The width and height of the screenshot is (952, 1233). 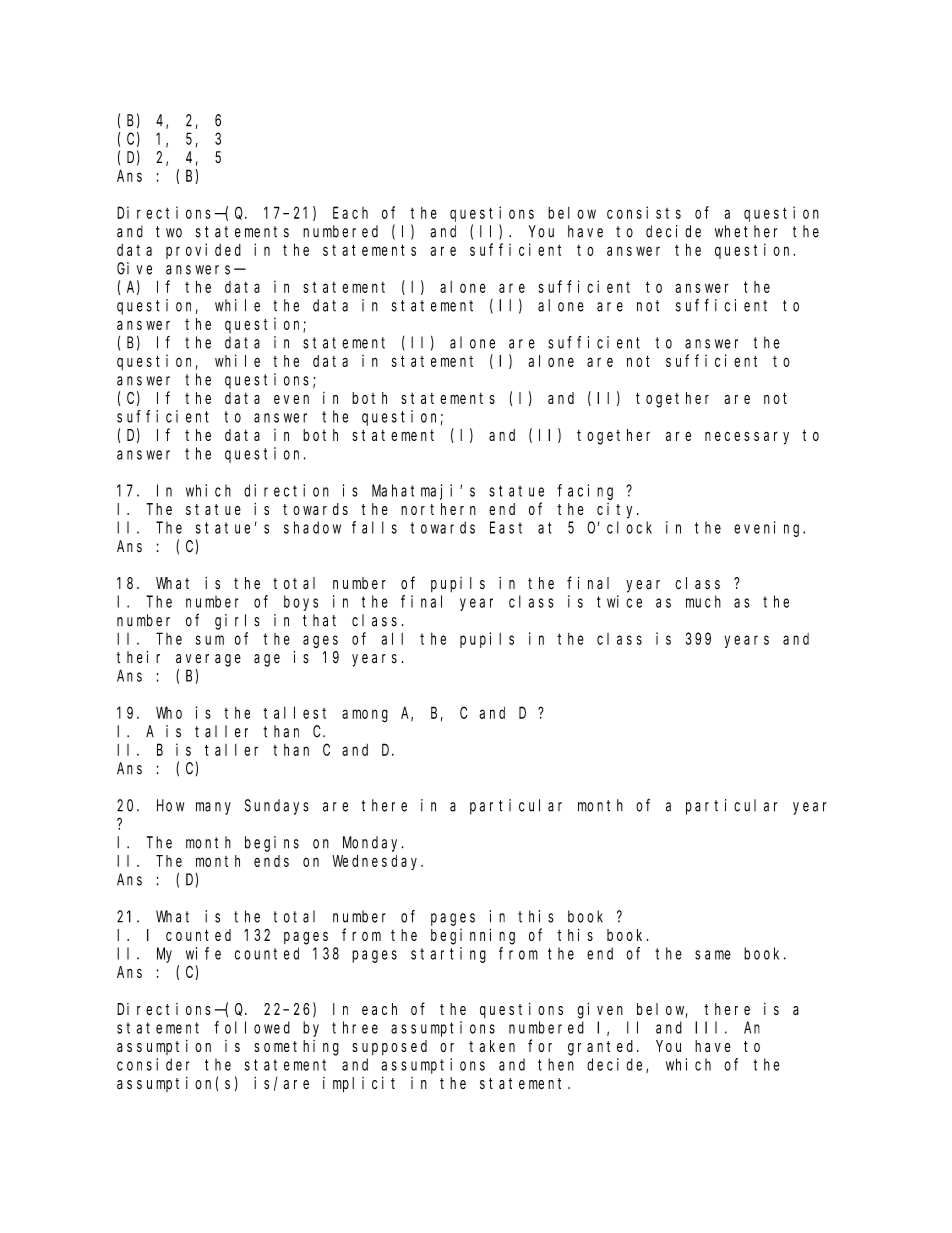 What do you see at coordinates (301, 603) in the screenshot?
I see `boys` at bounding box center [301, 603].
